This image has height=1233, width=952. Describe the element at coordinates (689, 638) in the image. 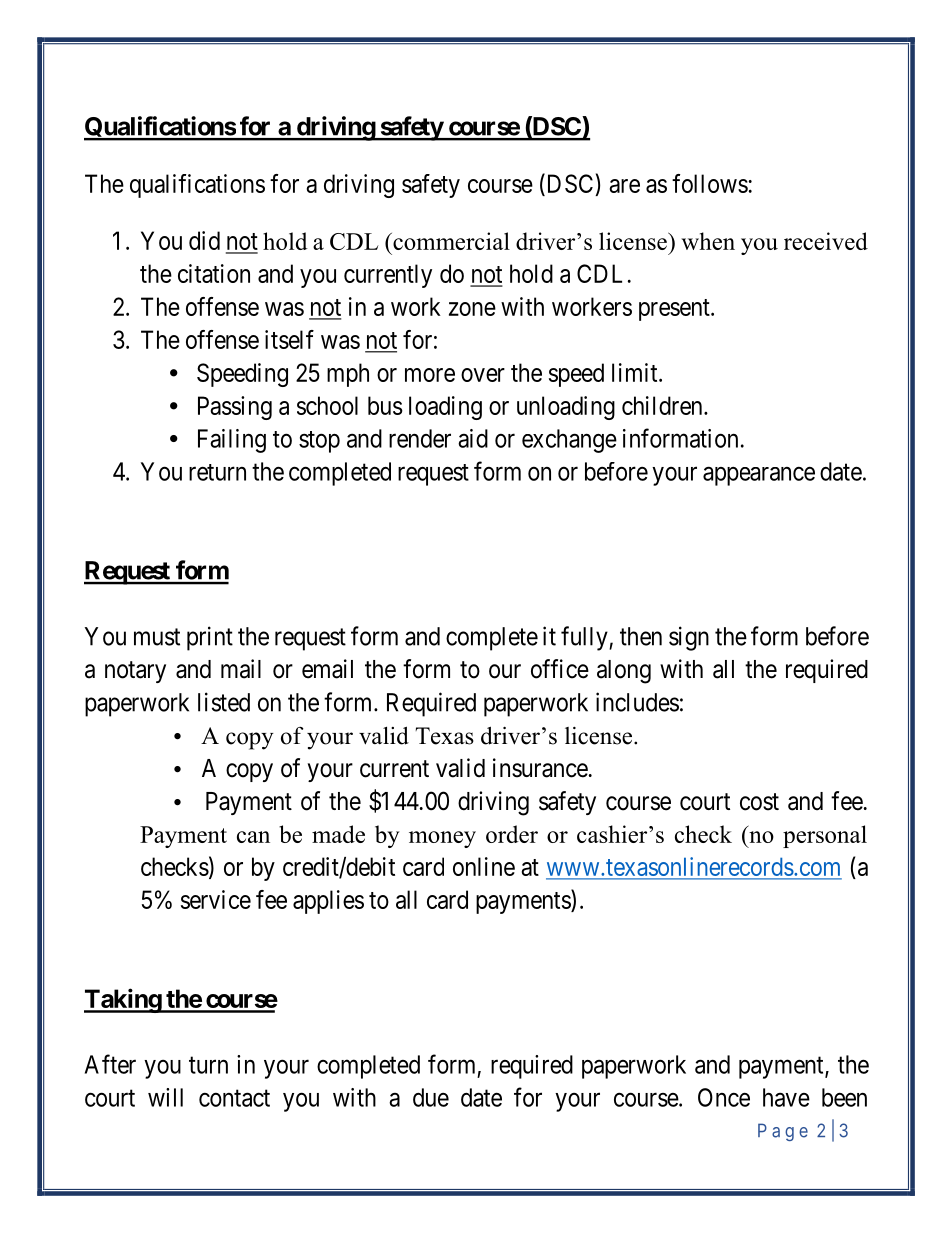

I see `sign` at that location.
